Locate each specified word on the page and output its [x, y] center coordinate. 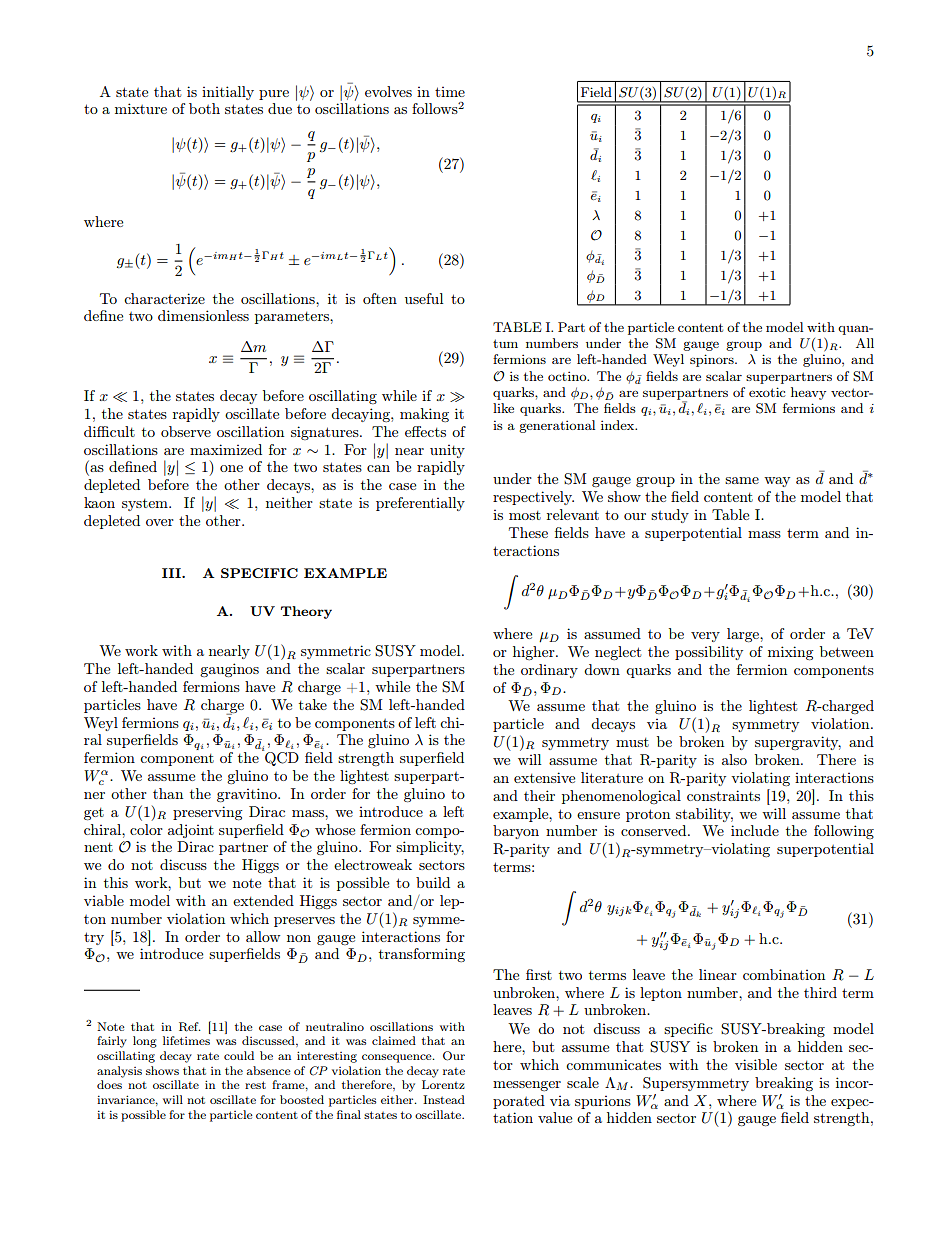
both [204, 108]
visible [756, 1064]
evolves [388, 91]
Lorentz [443, 1084]
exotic [767, 392]
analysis [119, 1072]
